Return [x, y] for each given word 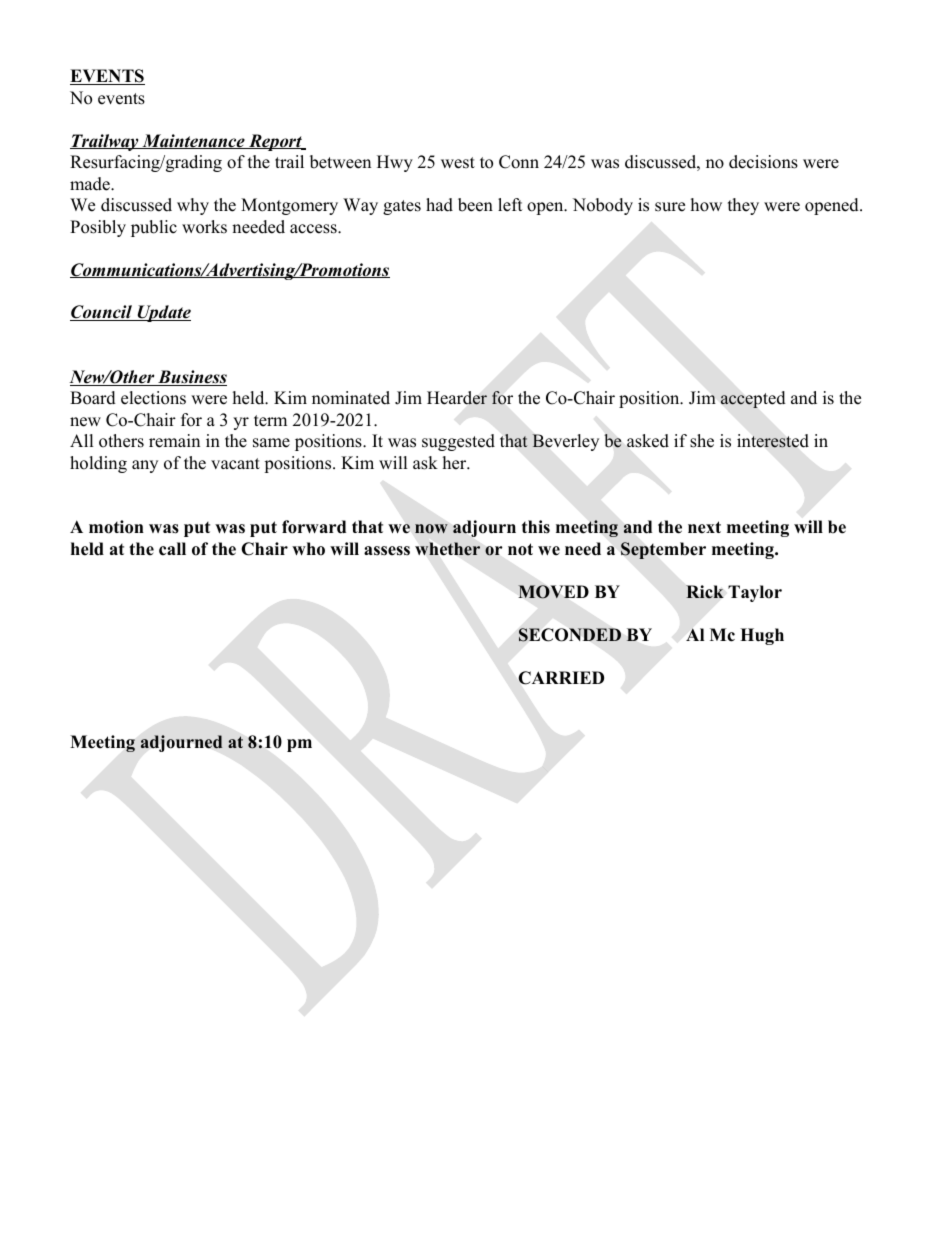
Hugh [762, 636]
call [172, 549]
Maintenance [193, 141]
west [458, 163]
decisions [763, 162]
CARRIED [561, 678]
